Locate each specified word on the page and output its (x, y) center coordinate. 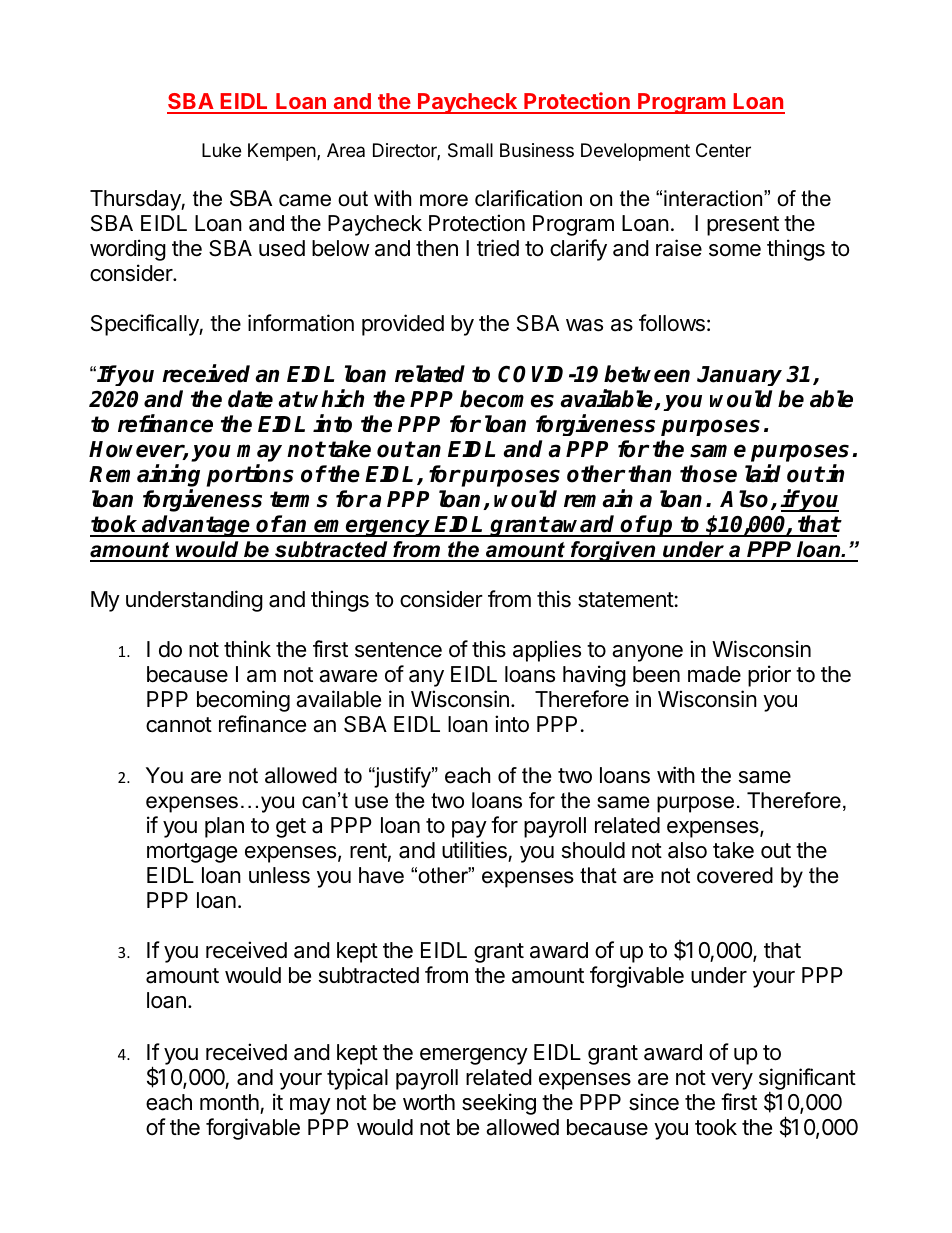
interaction (714, 198)
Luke (221, 150)
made (714, 674)
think (247, 648)
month (229, 1102)
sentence (398, 650)
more (444, 200)
